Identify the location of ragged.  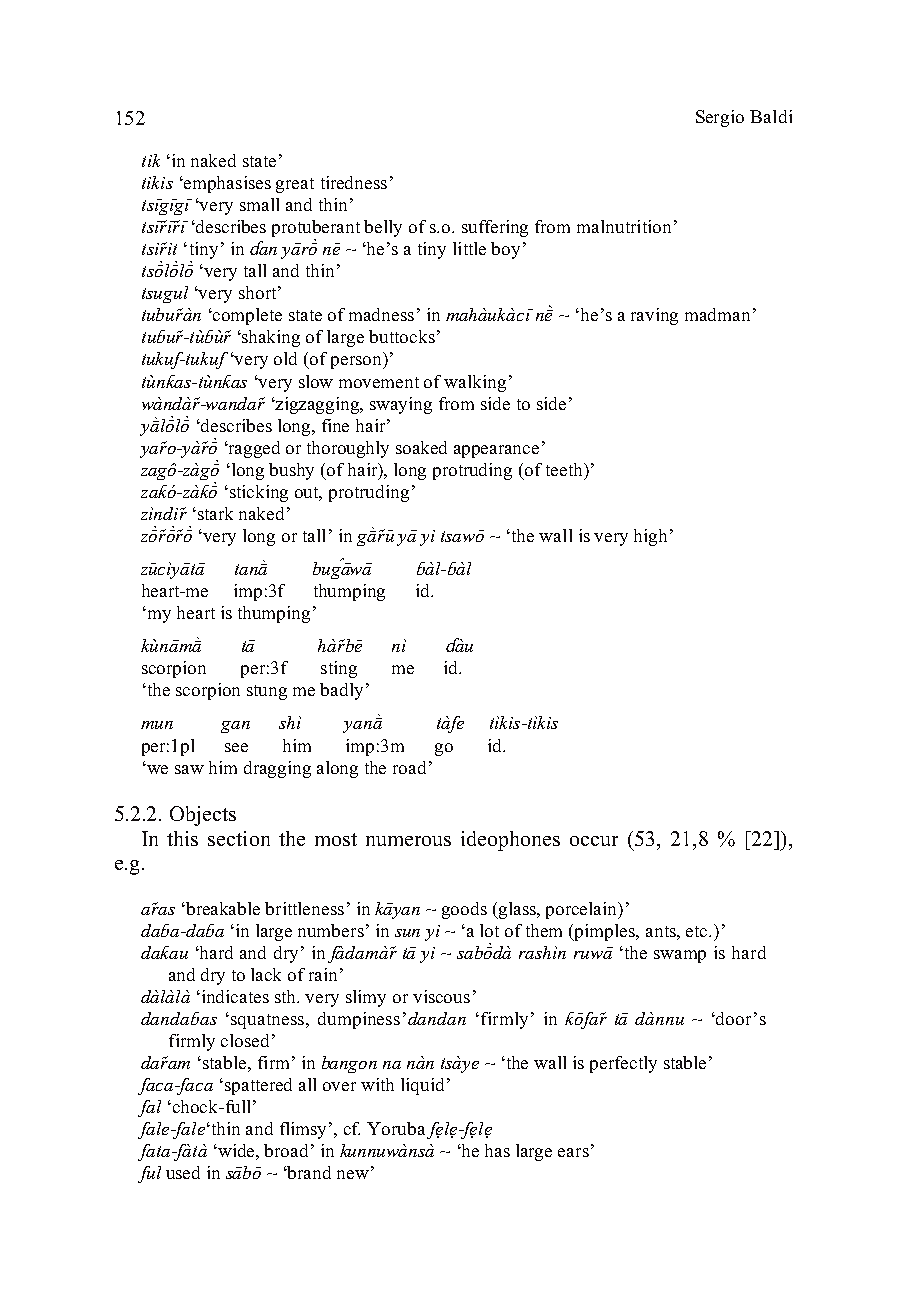
(253, 449).
